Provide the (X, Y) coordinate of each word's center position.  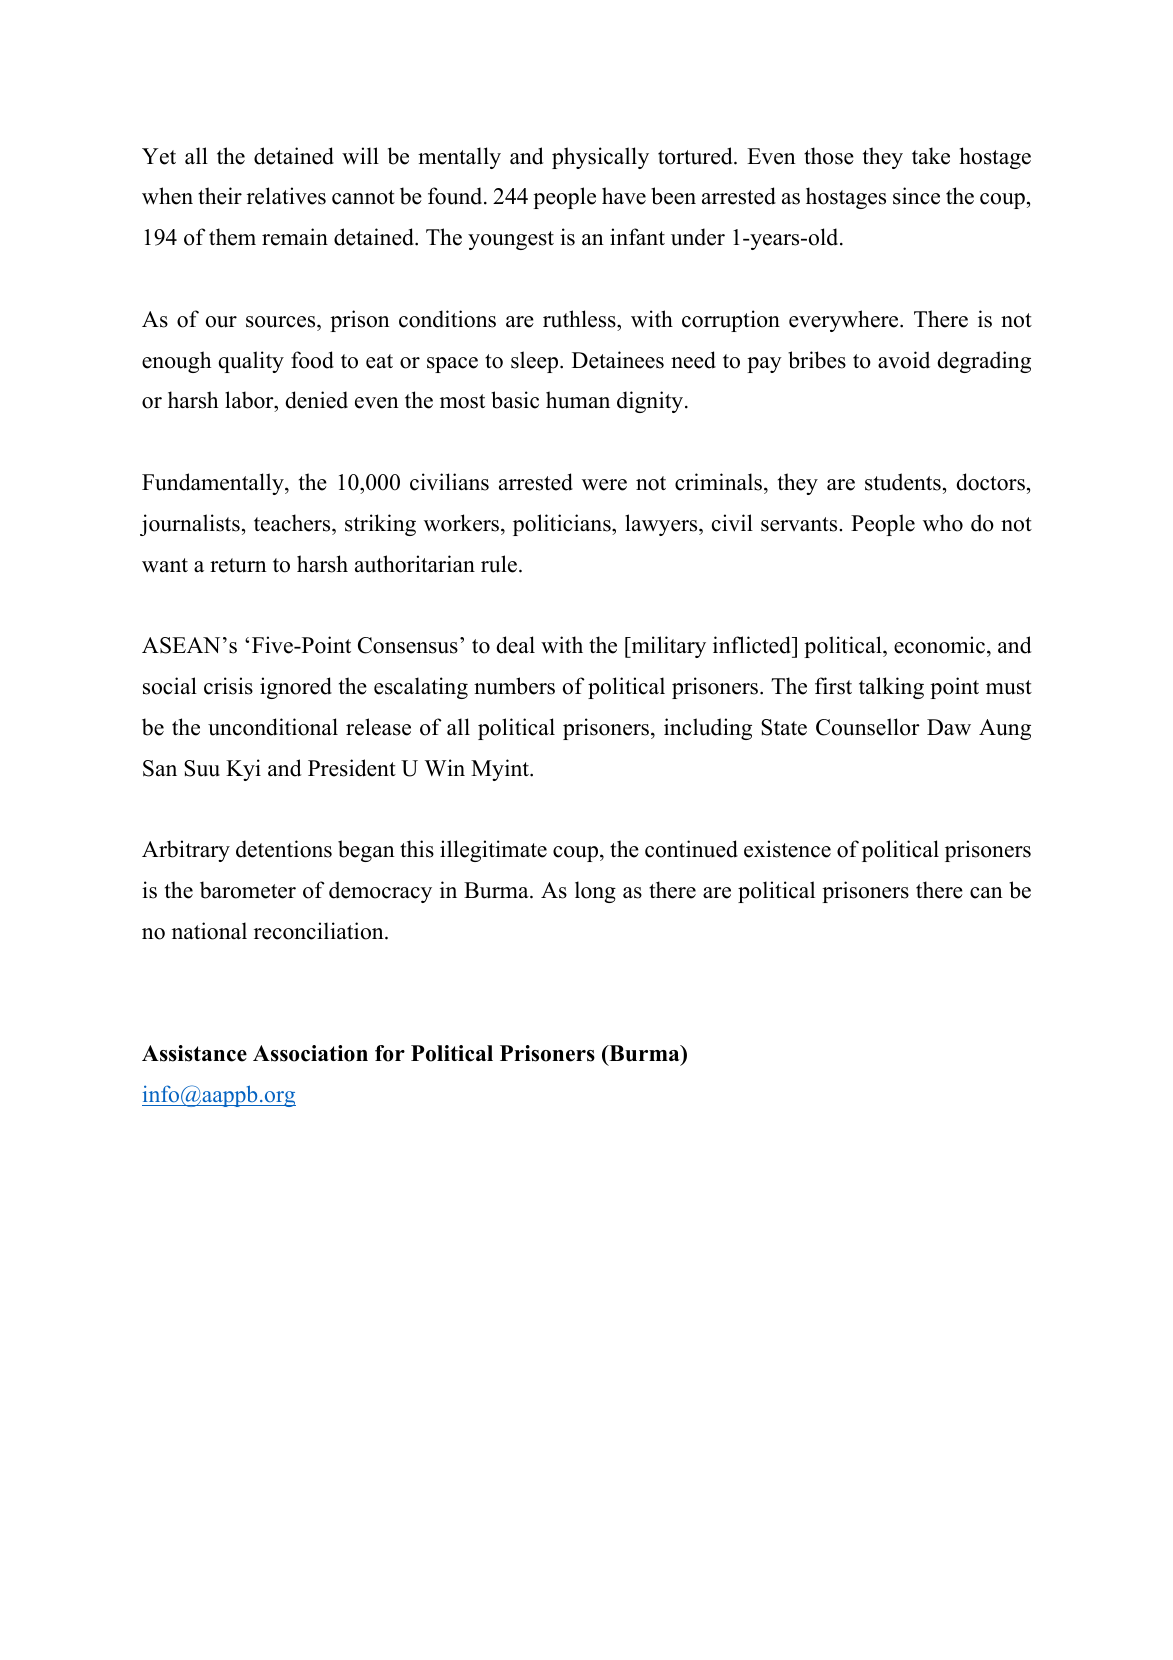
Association (310, 1053)
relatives (286, 196)
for (390, 1053)
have (624, 196)
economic (939, 645)
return (238, 565)
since (916, 196)
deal (515, 645)
